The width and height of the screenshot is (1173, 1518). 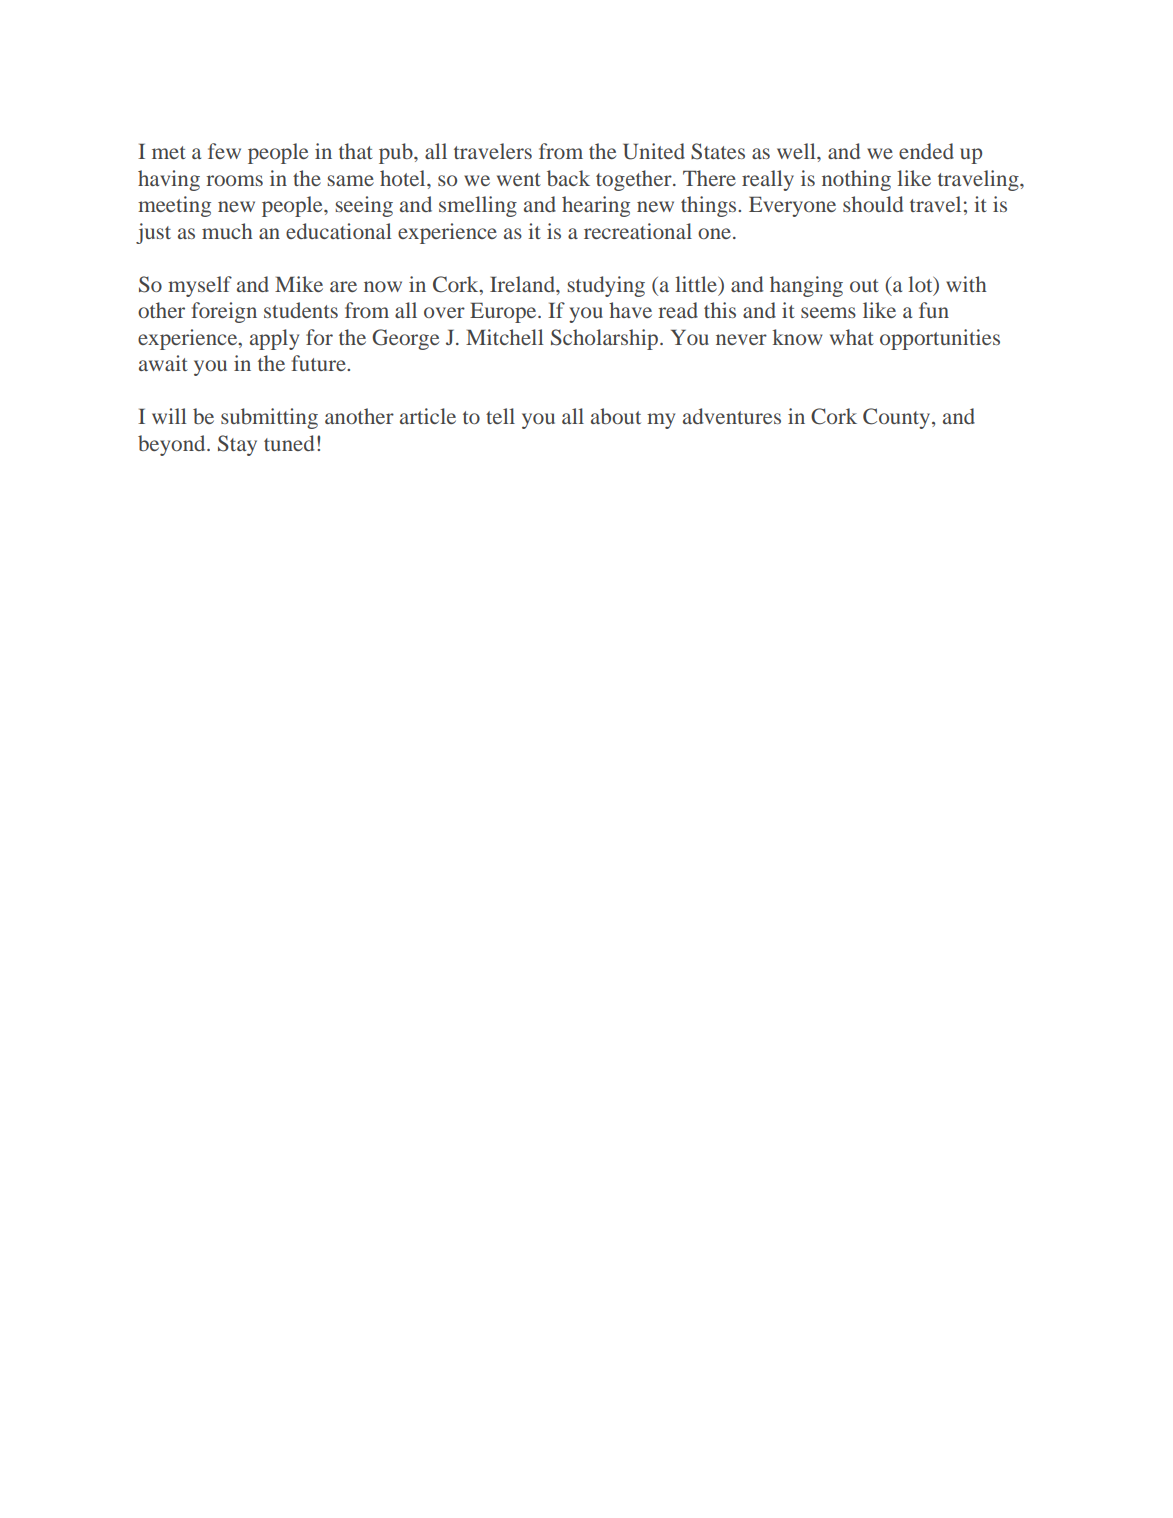 I want to click on Scholarship, so click(x=604, y=339).
